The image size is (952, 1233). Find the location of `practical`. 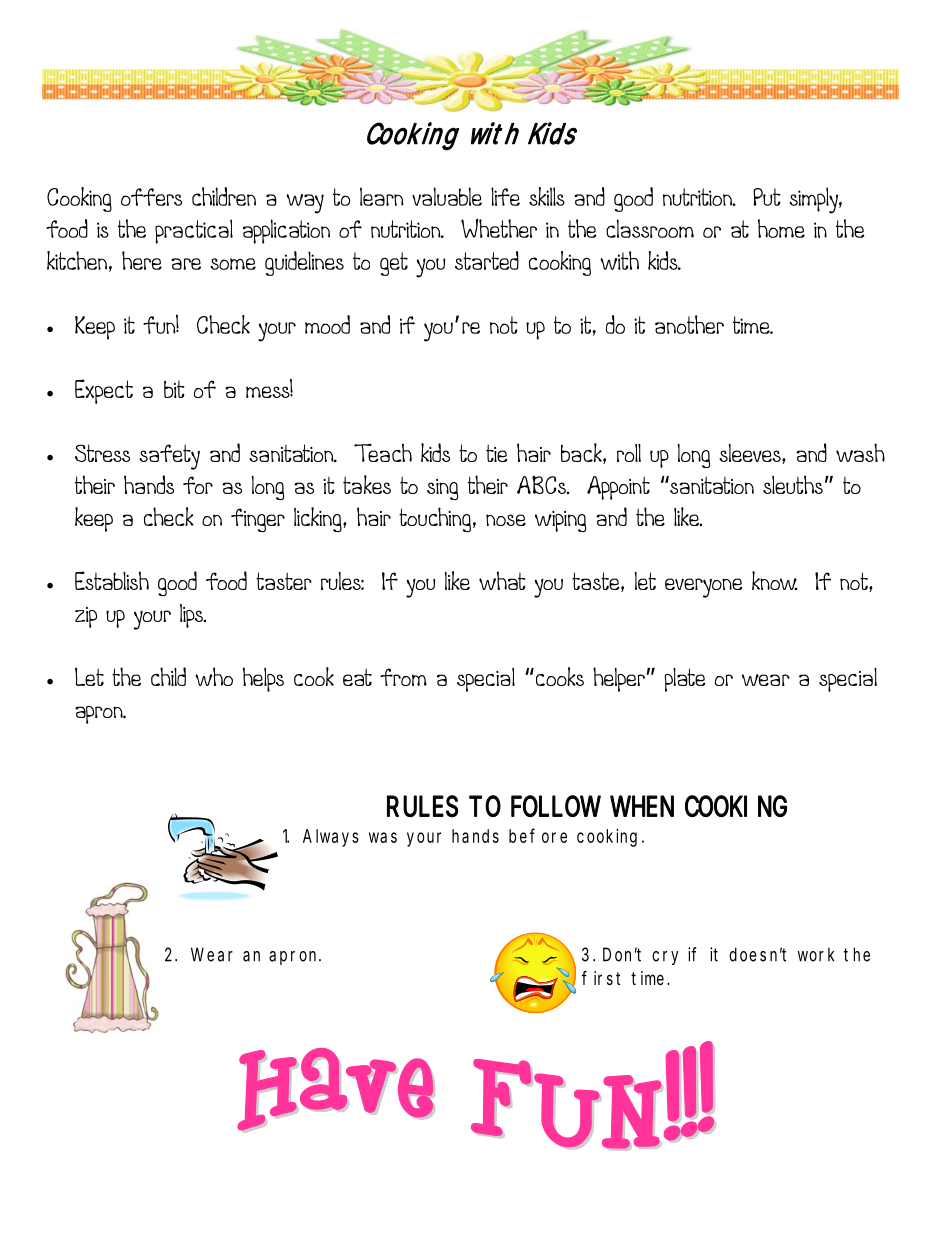

practical is located at coordinates (194, 231).
